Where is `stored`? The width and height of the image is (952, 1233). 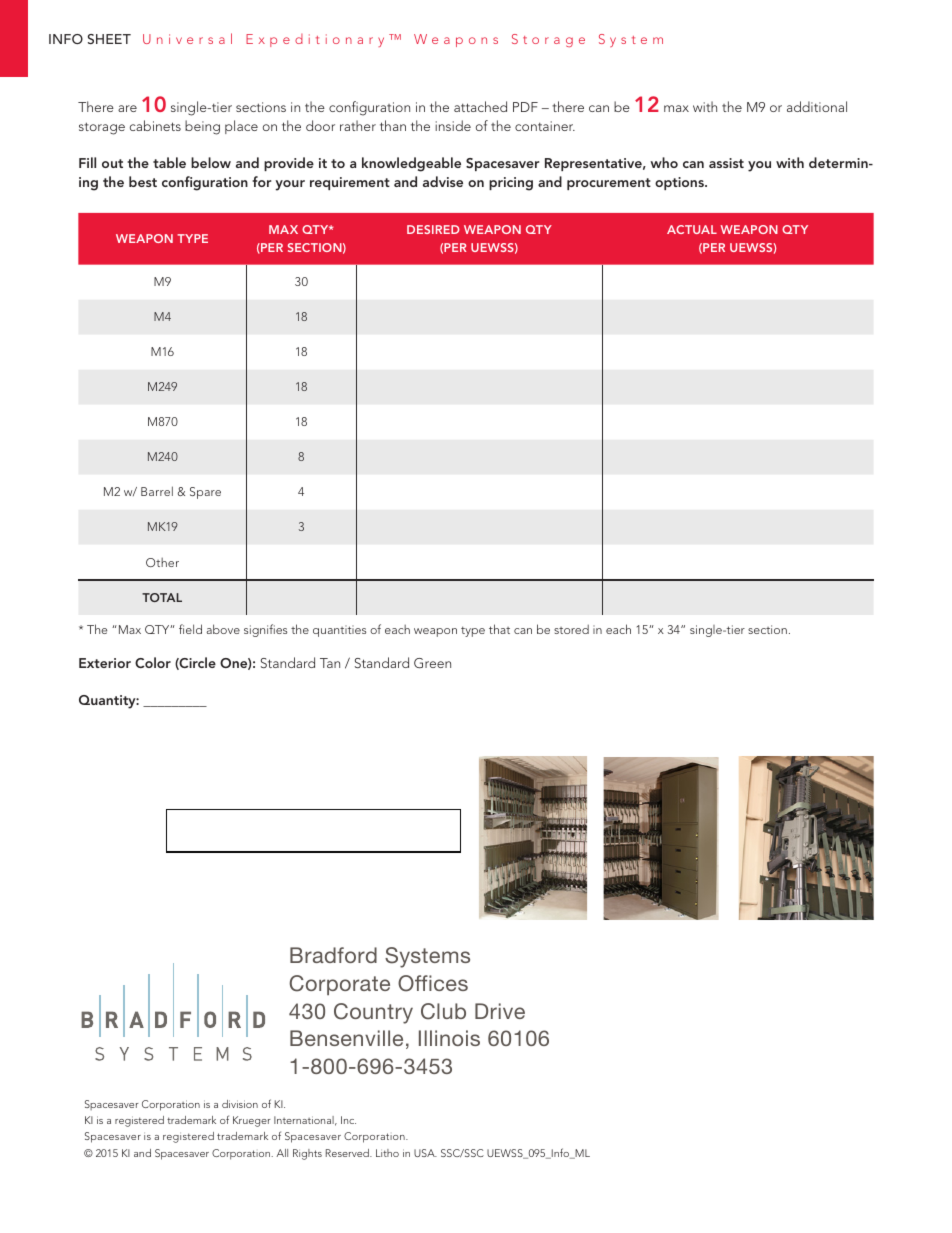
stored is located at coordinates (571, 629).
